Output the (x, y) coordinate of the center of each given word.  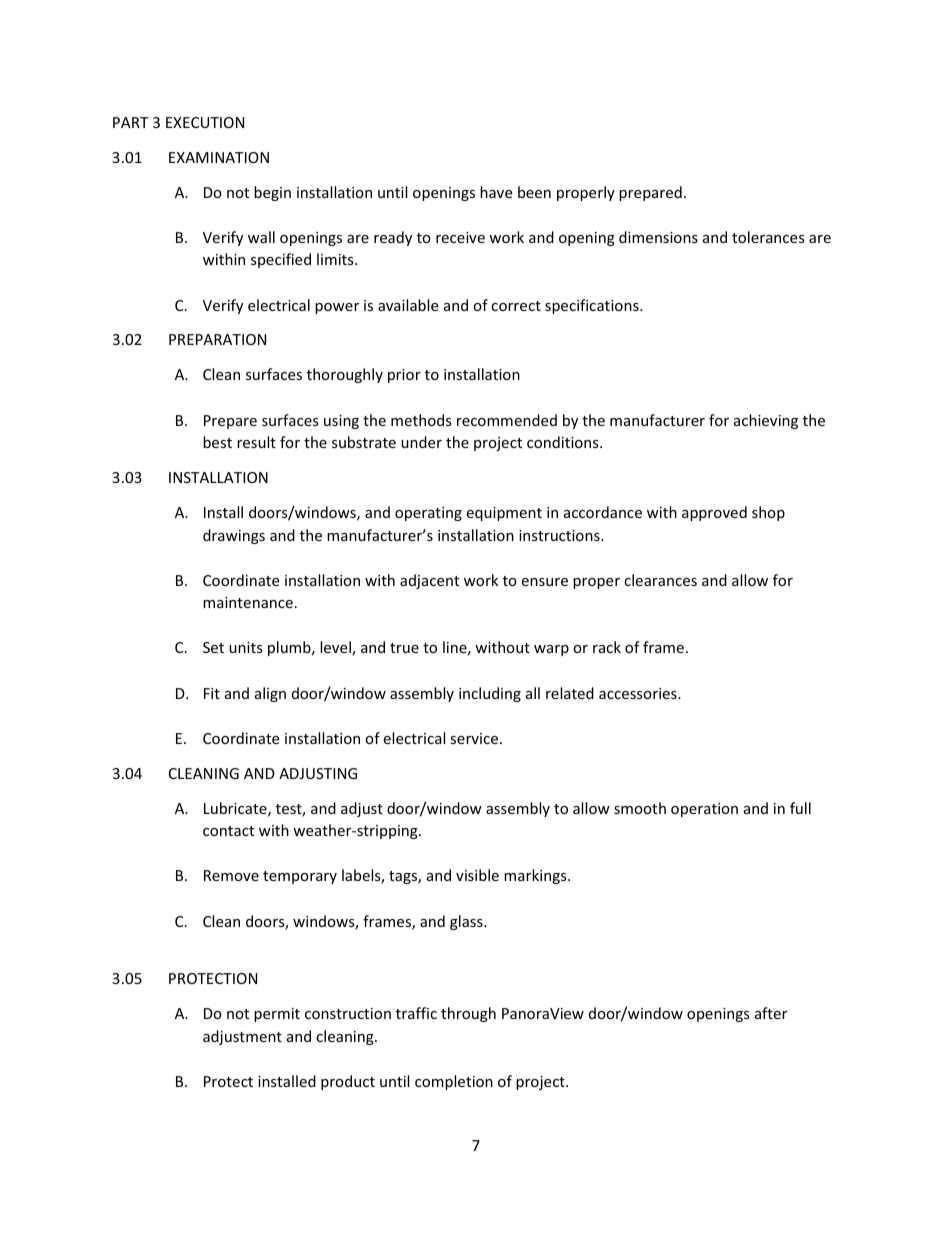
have (496, 192)
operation (704, 810)
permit (277, 1015)
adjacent (429, 581)
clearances (660, 580)
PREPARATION (217, 339)
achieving (766, 421)
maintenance (248, 602)
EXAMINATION (219, 157)
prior (404, 376)
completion (454, 1082)
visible (477, 875)
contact (228, 831)
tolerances (768, 237)
